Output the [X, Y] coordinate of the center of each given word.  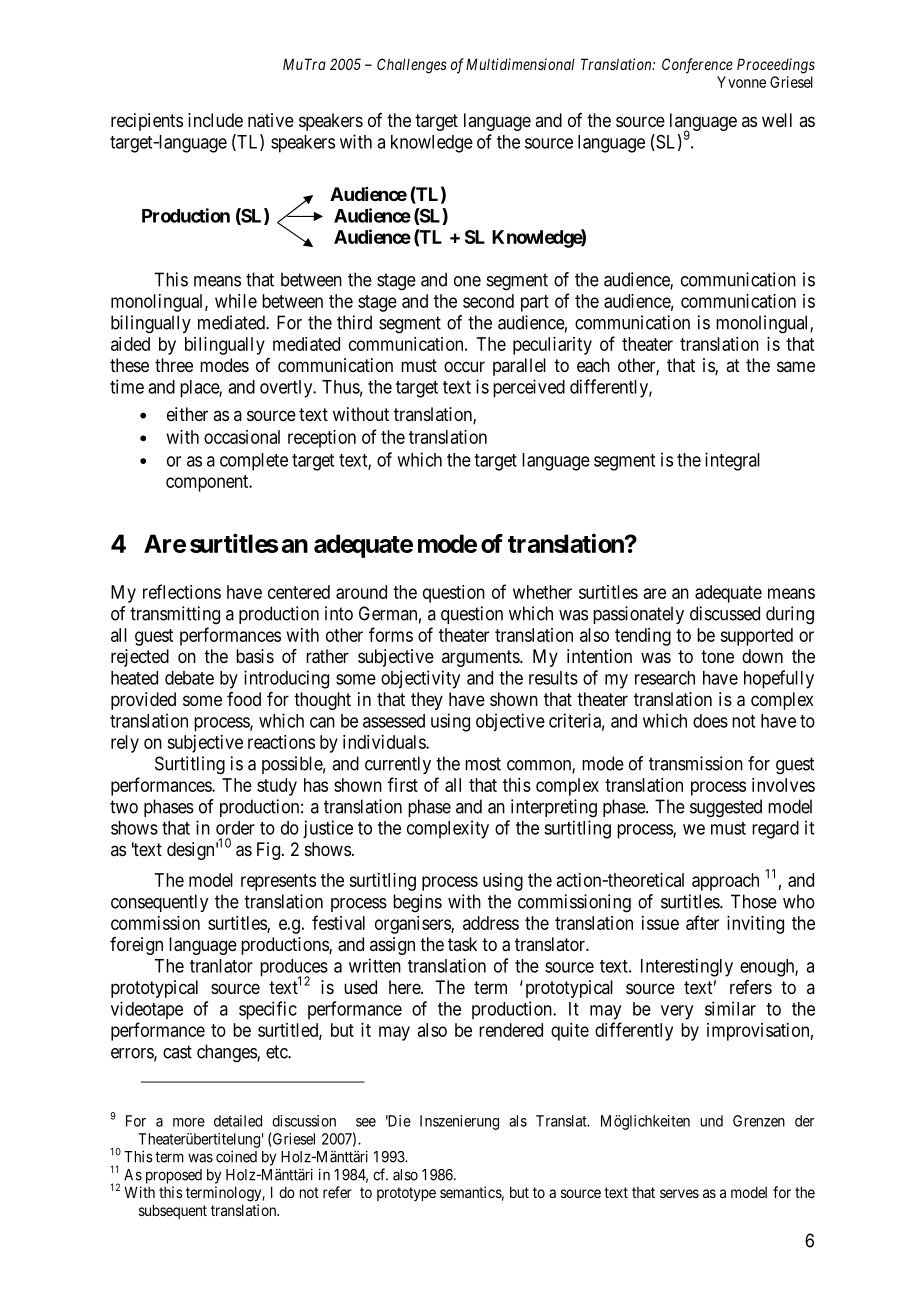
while [236, 301]
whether [542, 592]
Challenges [412, 66]
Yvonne [741, 82]
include [215, 120]
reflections [182, 591]
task [462, 944]
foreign [136, 946]
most [483, 764]
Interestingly [687, 967]
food [244, 699]
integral [732, 461]
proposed [174, 1176]
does [710, 721]
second [488, 301]
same [796, 366]
